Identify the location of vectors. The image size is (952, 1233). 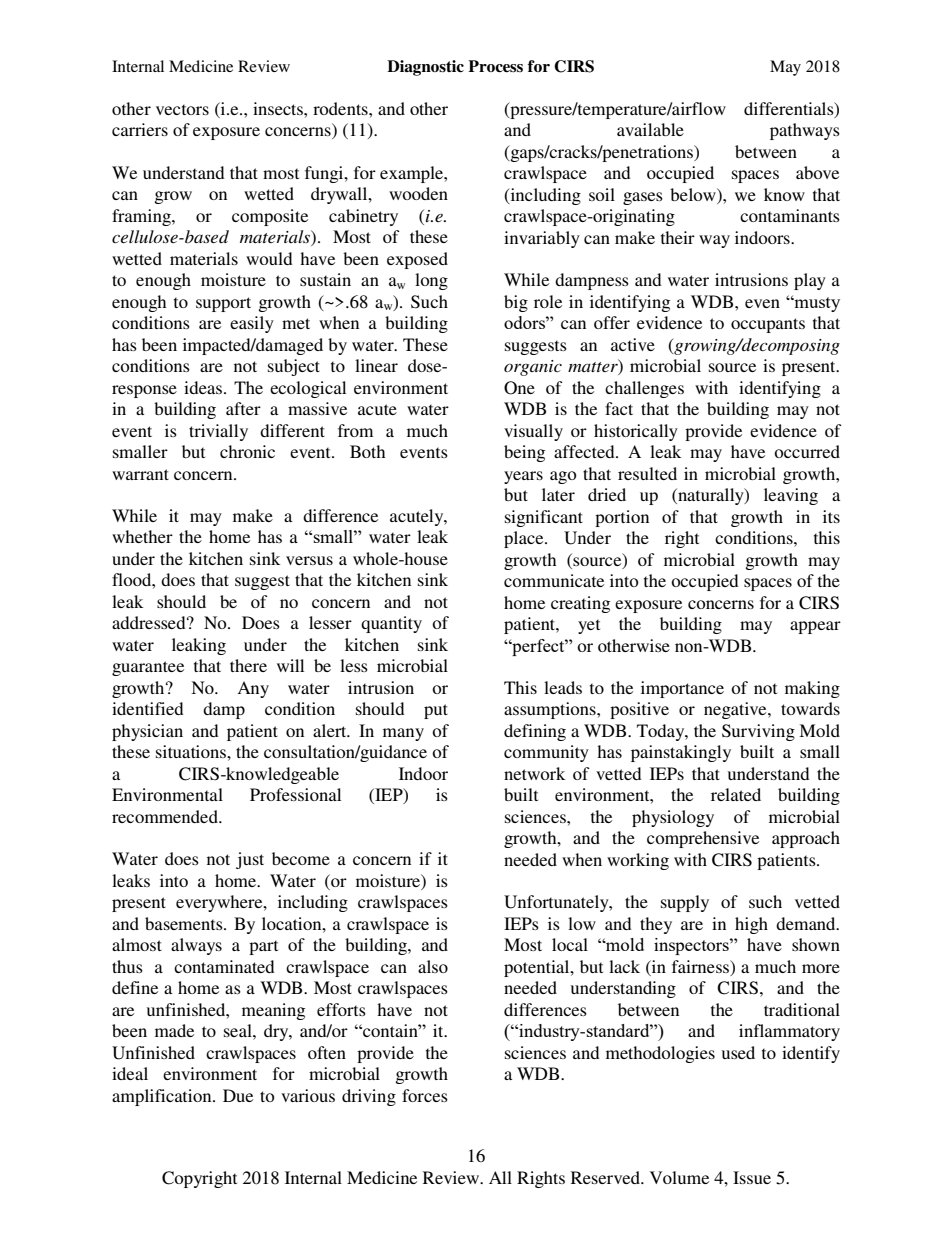
(182, 109).
